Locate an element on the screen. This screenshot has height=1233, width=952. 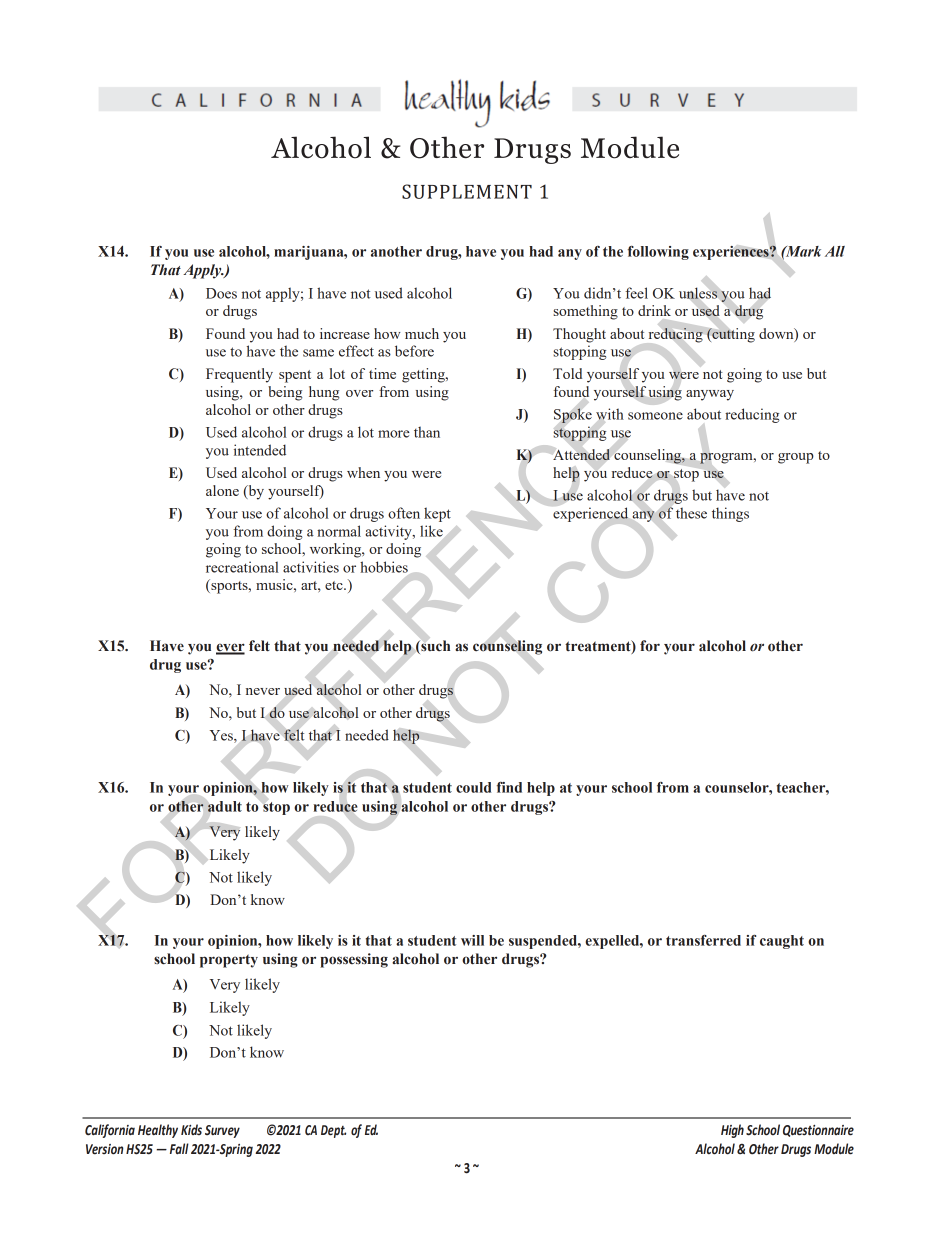
adult is located at coordinates (225, 806).
